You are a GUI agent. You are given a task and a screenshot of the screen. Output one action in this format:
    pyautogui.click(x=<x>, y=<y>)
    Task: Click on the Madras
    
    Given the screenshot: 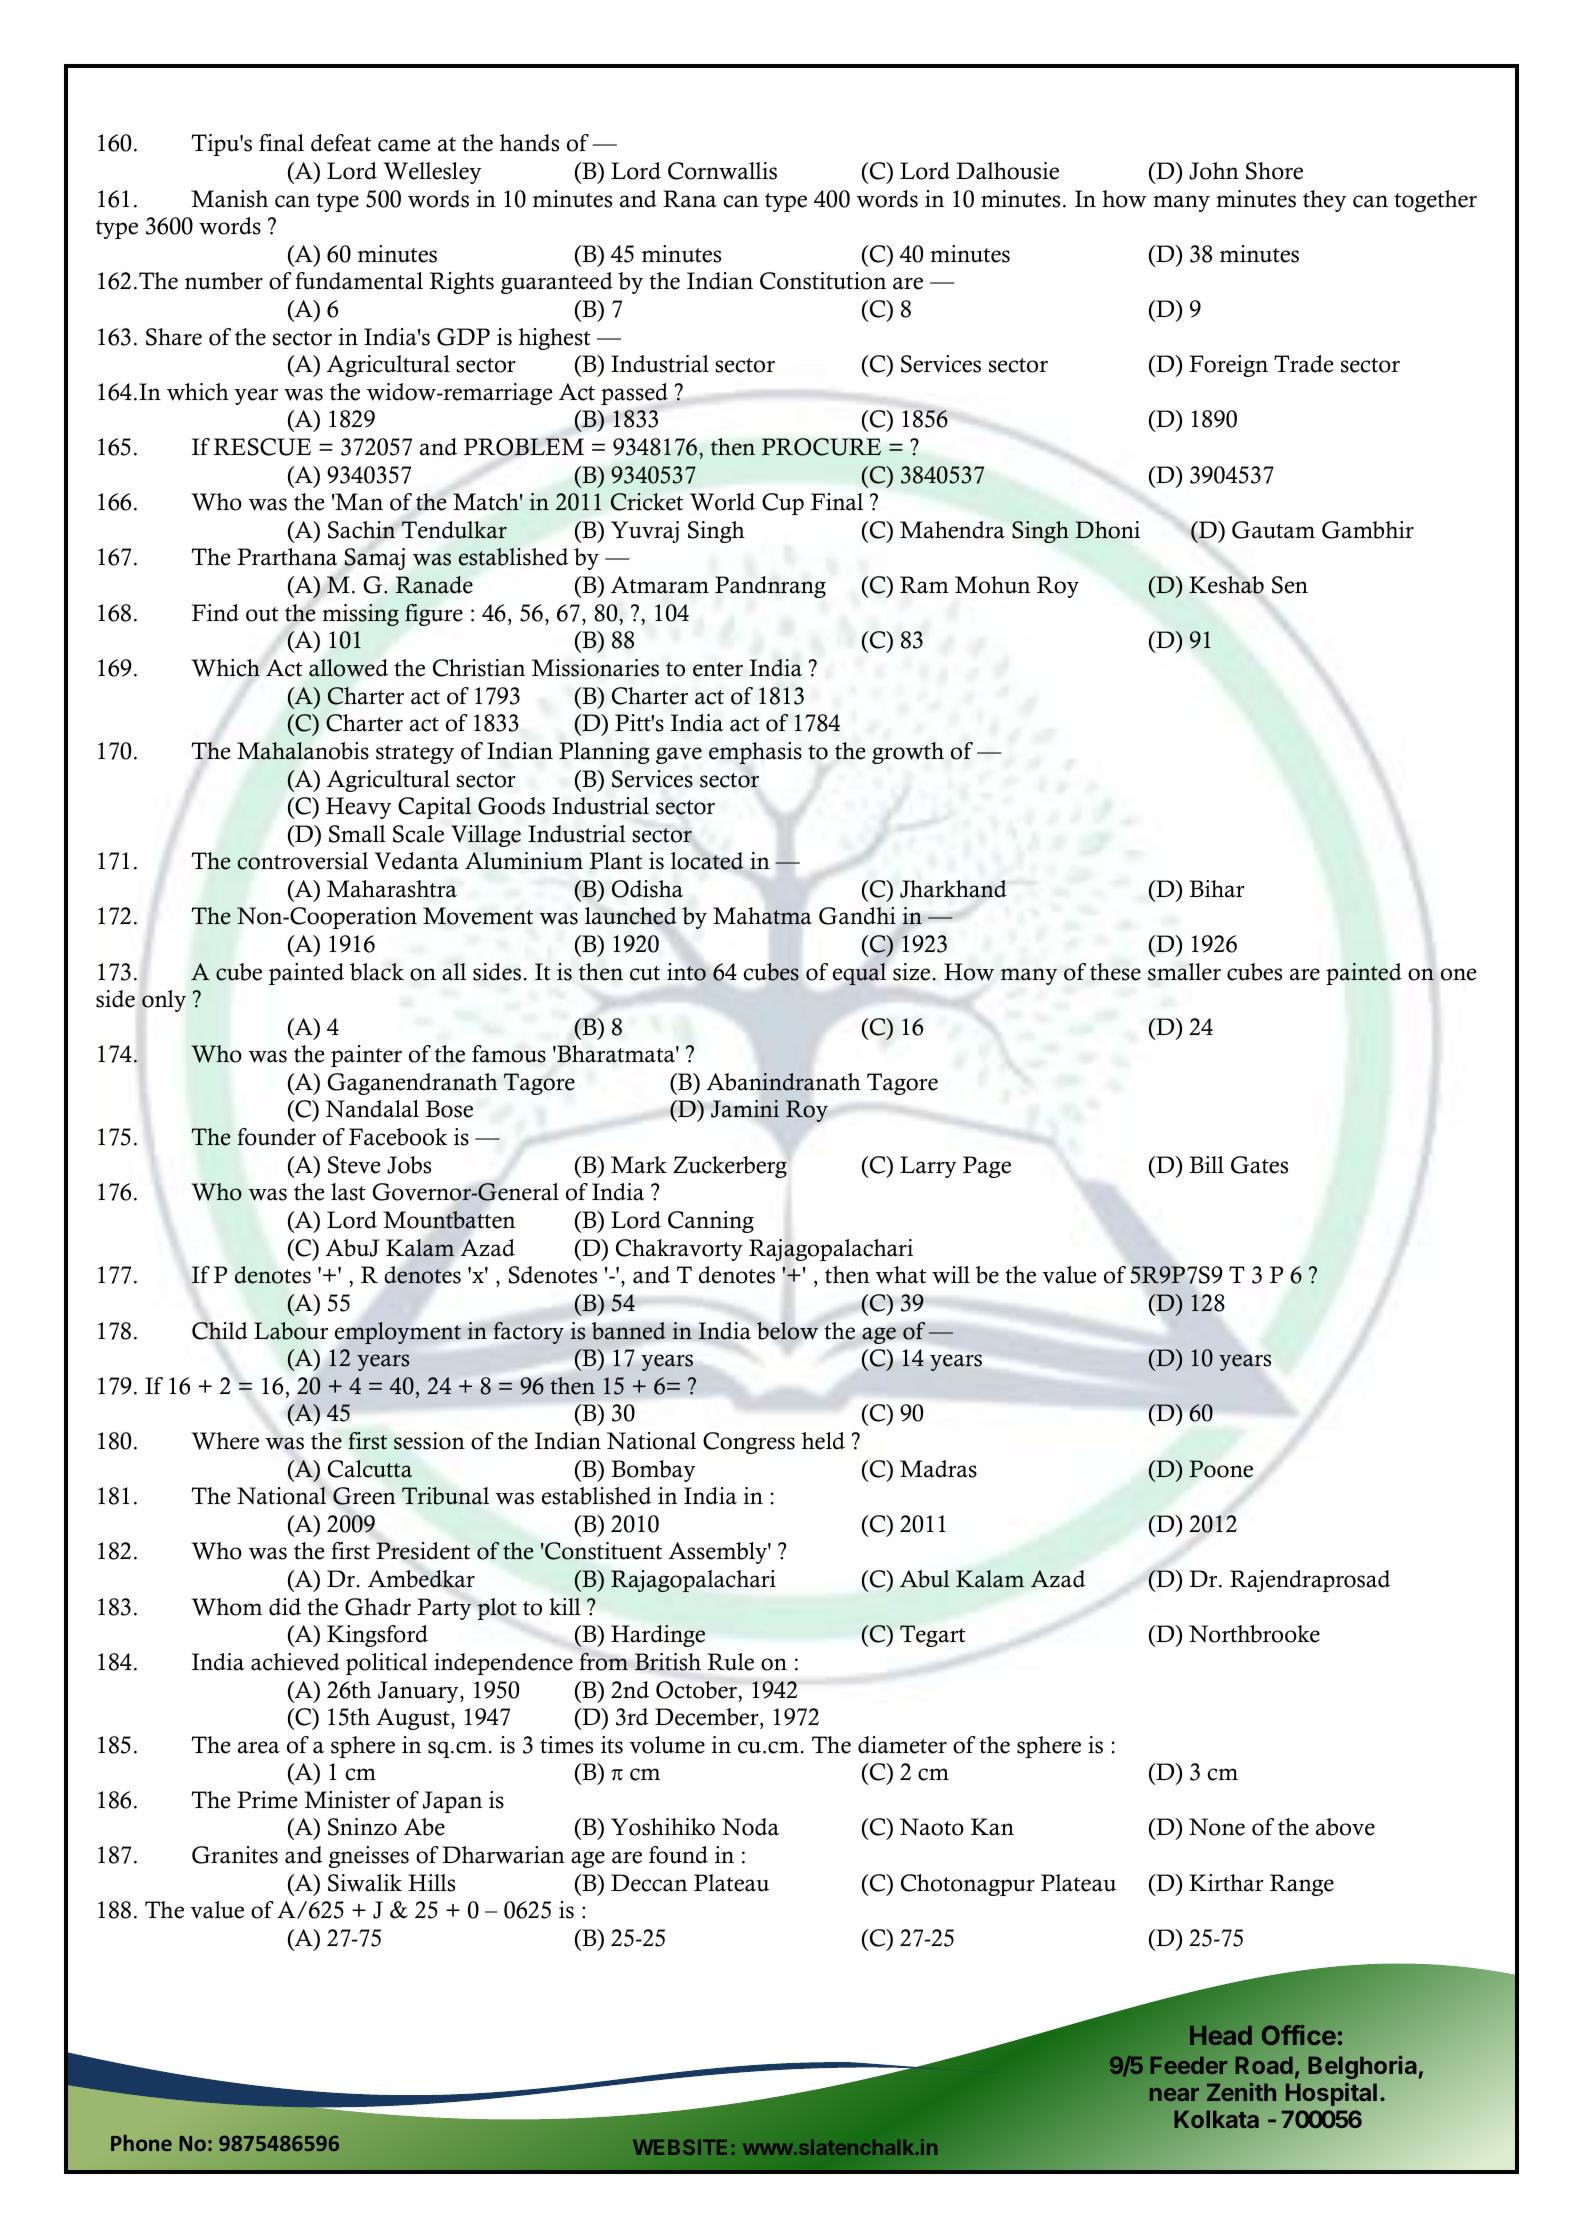 What is the action you would take?
    pyautogui.click(x=938, y=1469)
